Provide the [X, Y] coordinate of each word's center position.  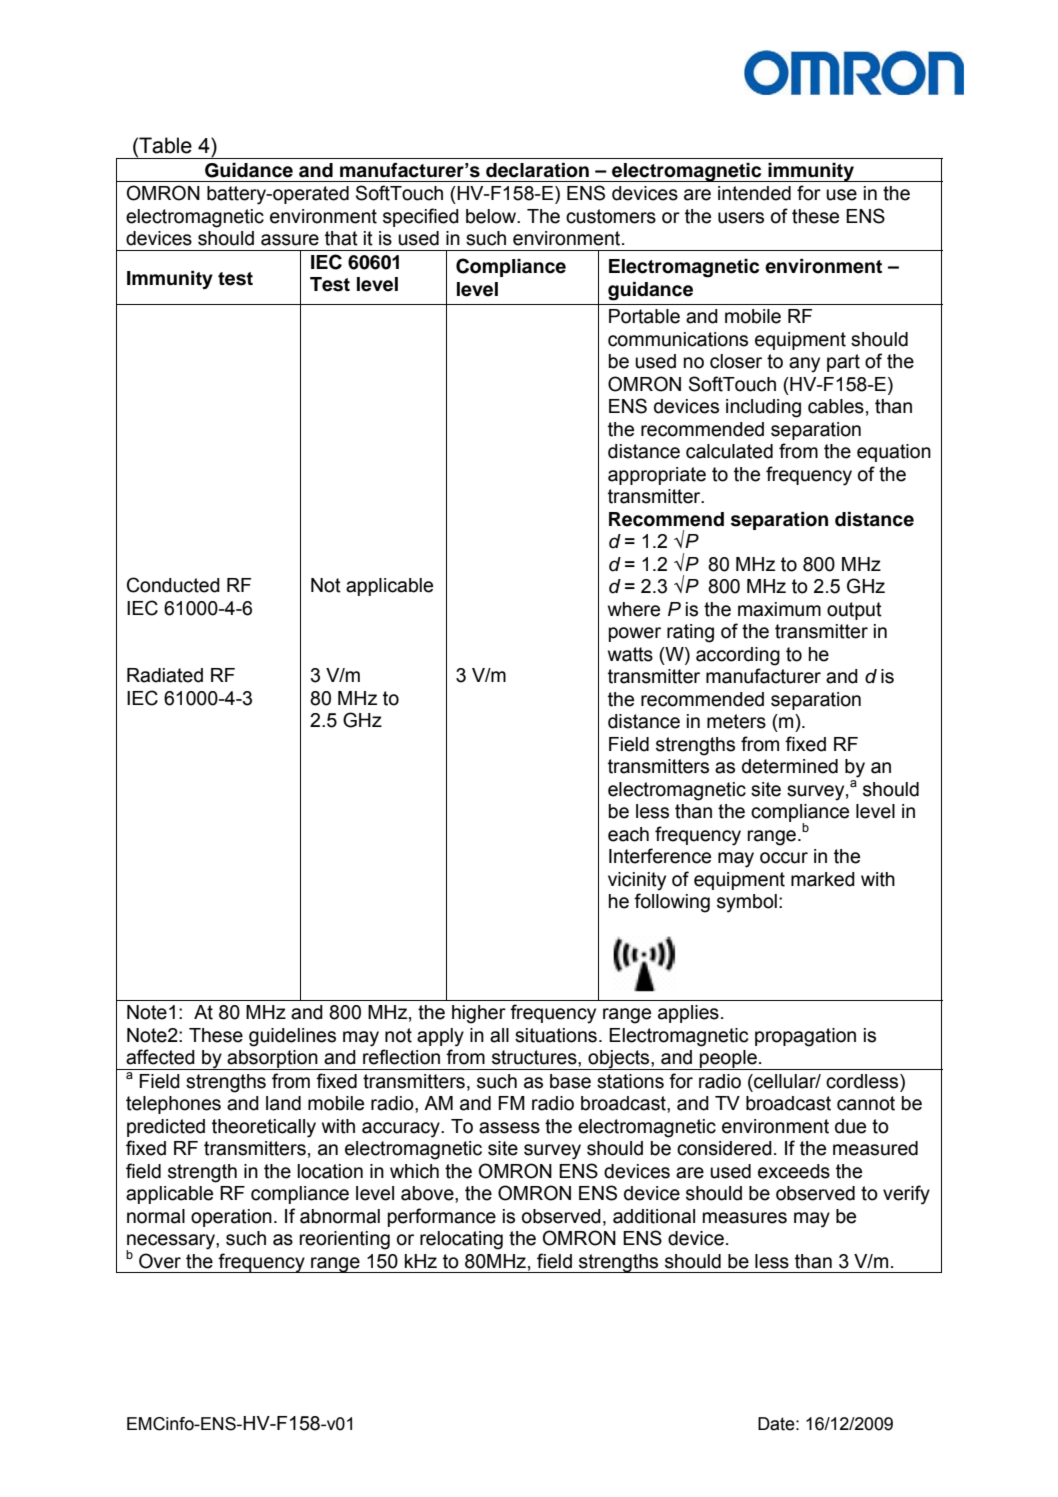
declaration [537, 170]
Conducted [173, 585]
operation [231, 1218]
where [634, 609]
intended [754, 193]
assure [290, 240]
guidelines [292, 1037]
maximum [779, 609]
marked [823, 879]
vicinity [637, 881]
